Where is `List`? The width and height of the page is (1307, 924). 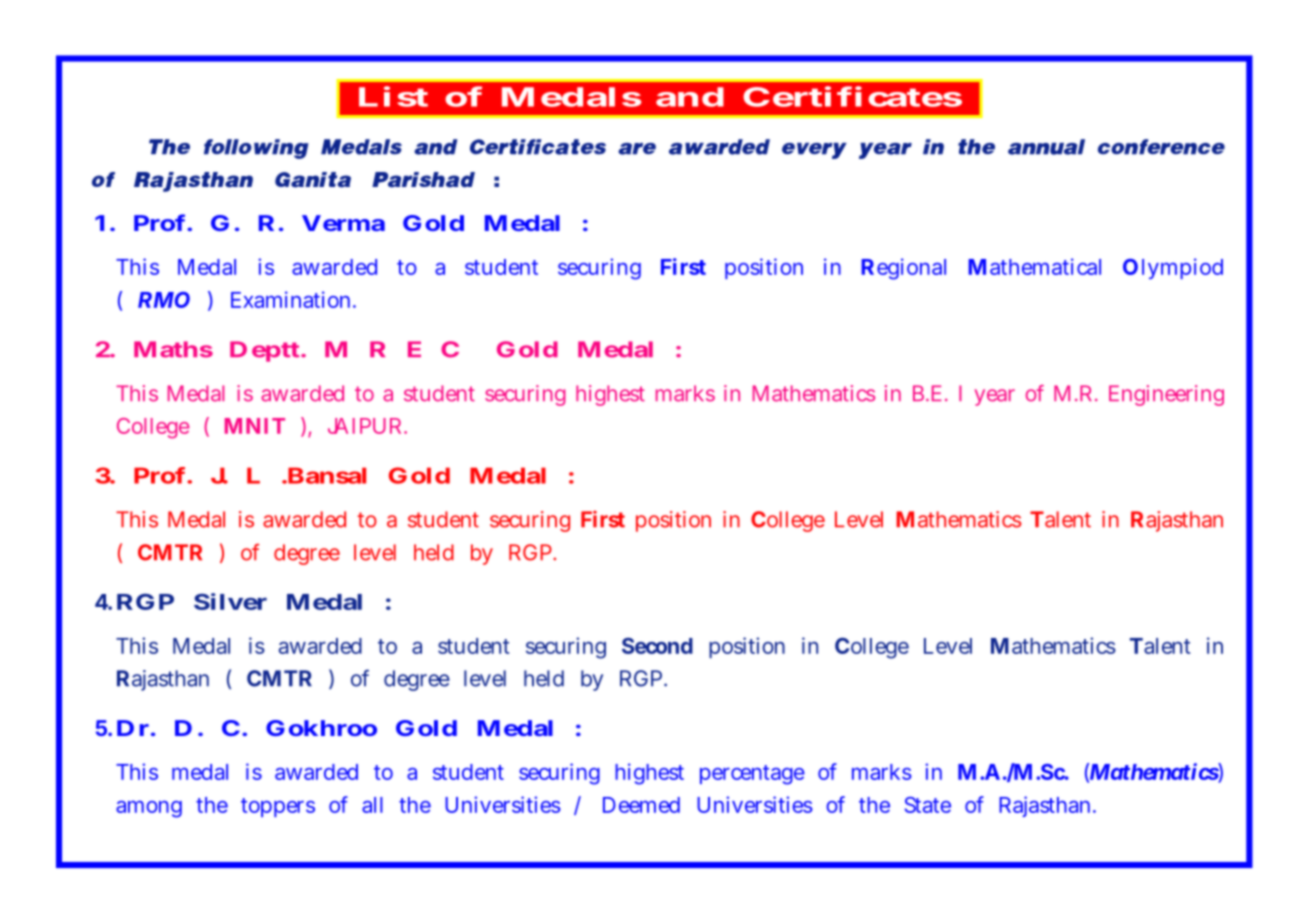 List is located at coordinates (393, 96).
